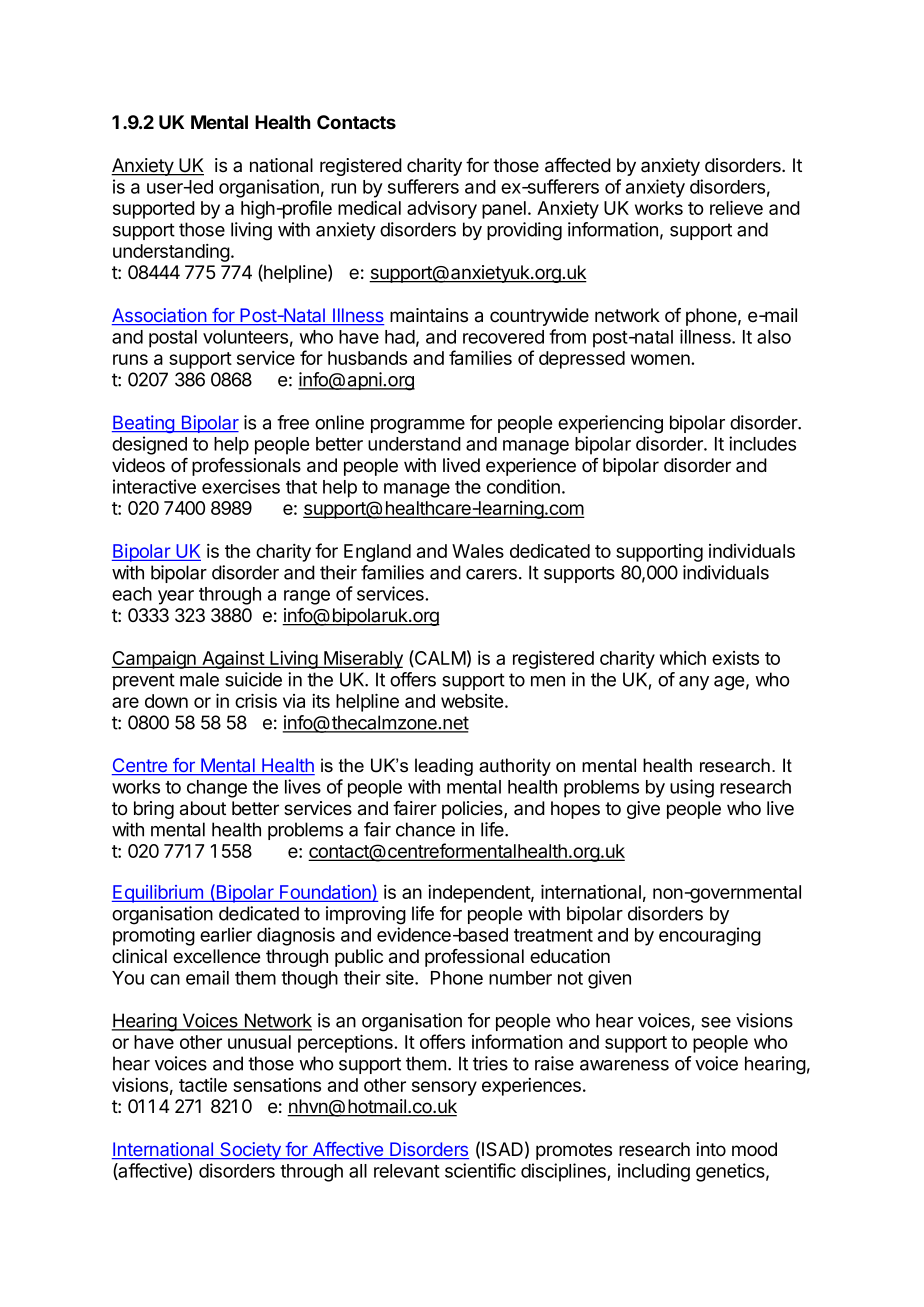  I want to click on relieve, so click(736, 207).
